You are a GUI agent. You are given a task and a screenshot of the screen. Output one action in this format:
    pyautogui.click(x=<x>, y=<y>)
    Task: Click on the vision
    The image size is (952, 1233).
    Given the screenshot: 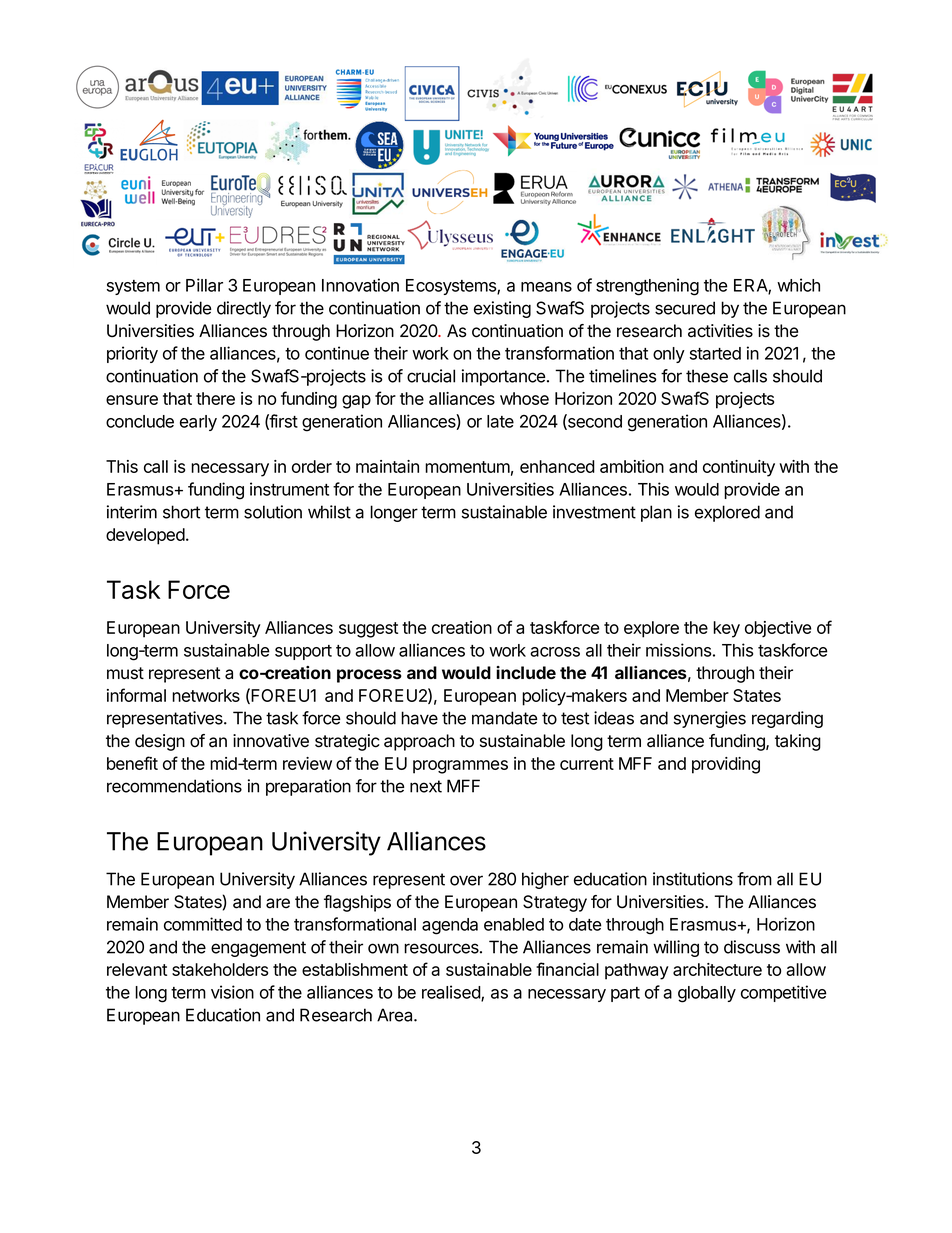 What is the action you would take?
    pyautogui.click(x=232, y=992)
